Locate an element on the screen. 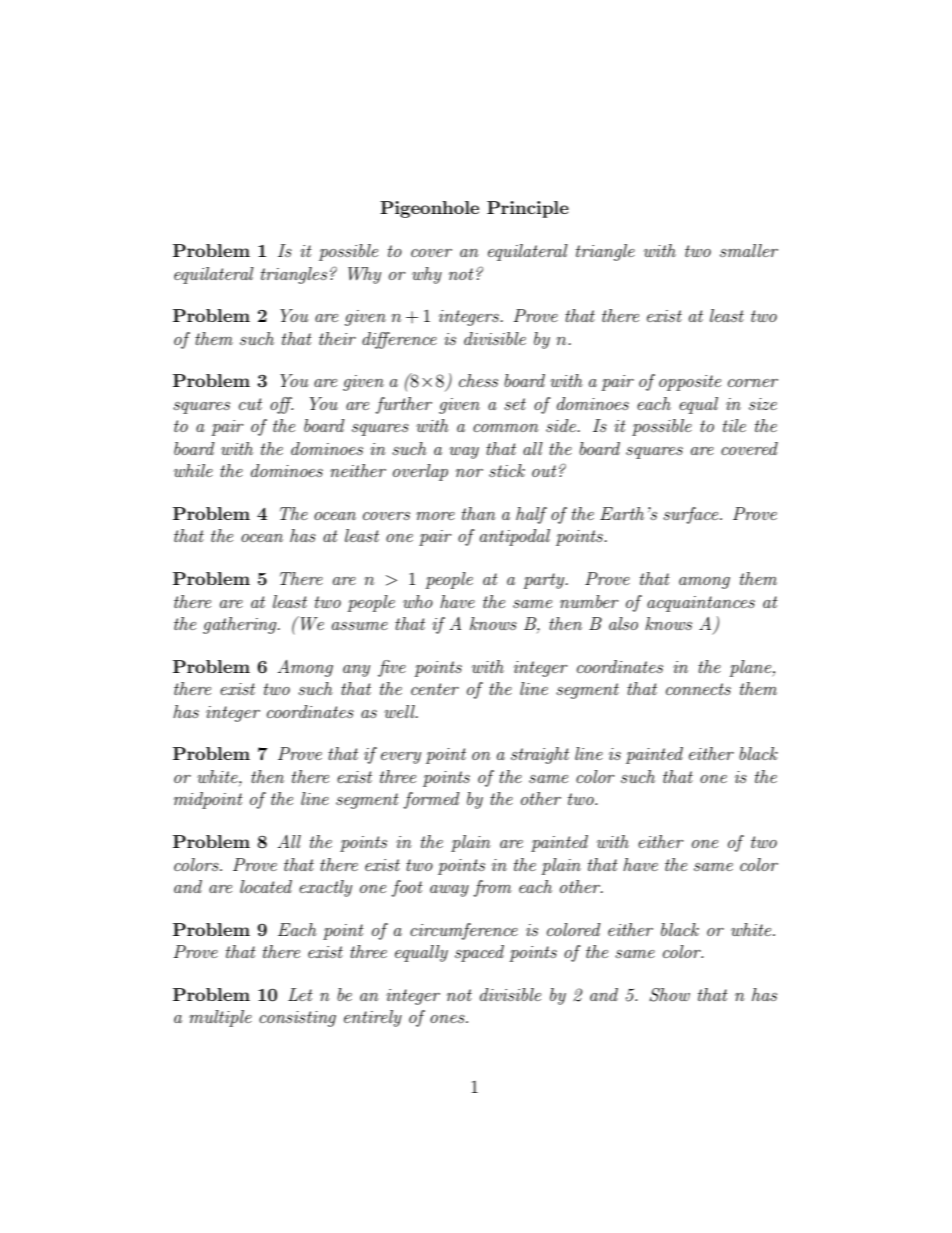  acquaintances is located at coordinates (701, 604).
